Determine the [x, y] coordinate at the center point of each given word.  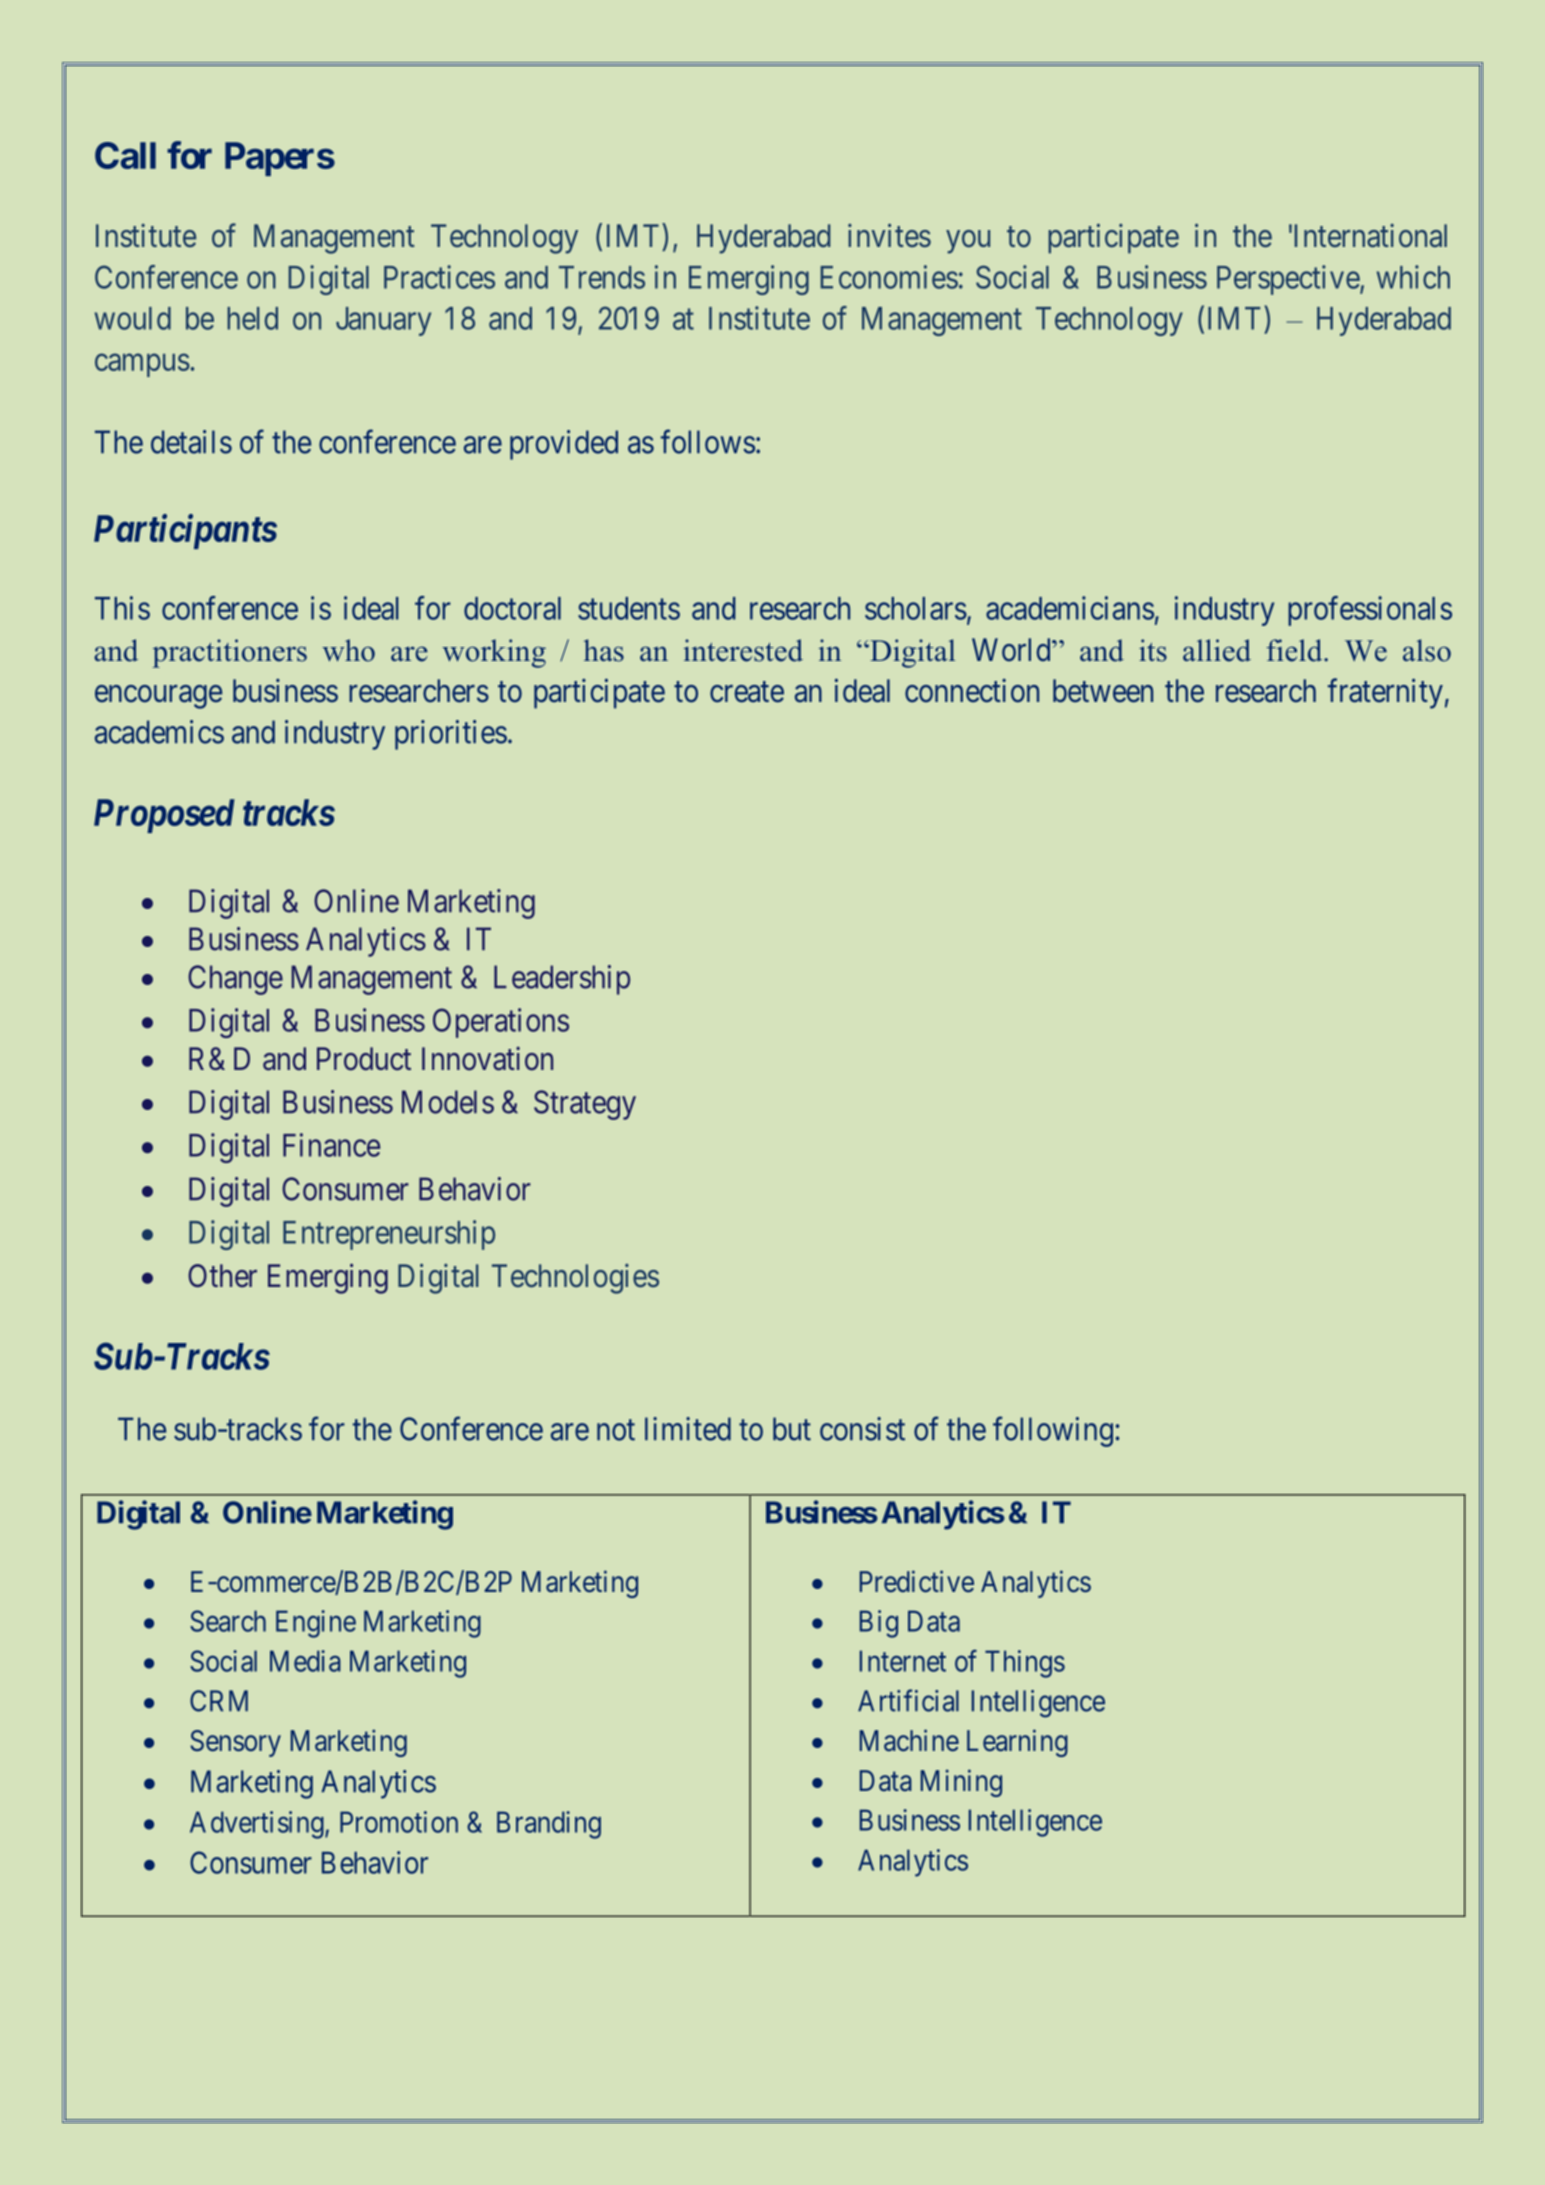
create [747, 692]
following [1053, 1431]
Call [125, 155]
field [1296, 650]
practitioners [229, 653]
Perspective [1289, 280]
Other [222, 1276]
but [792, 1429]
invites [889, 235]
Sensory [235, 1743]
